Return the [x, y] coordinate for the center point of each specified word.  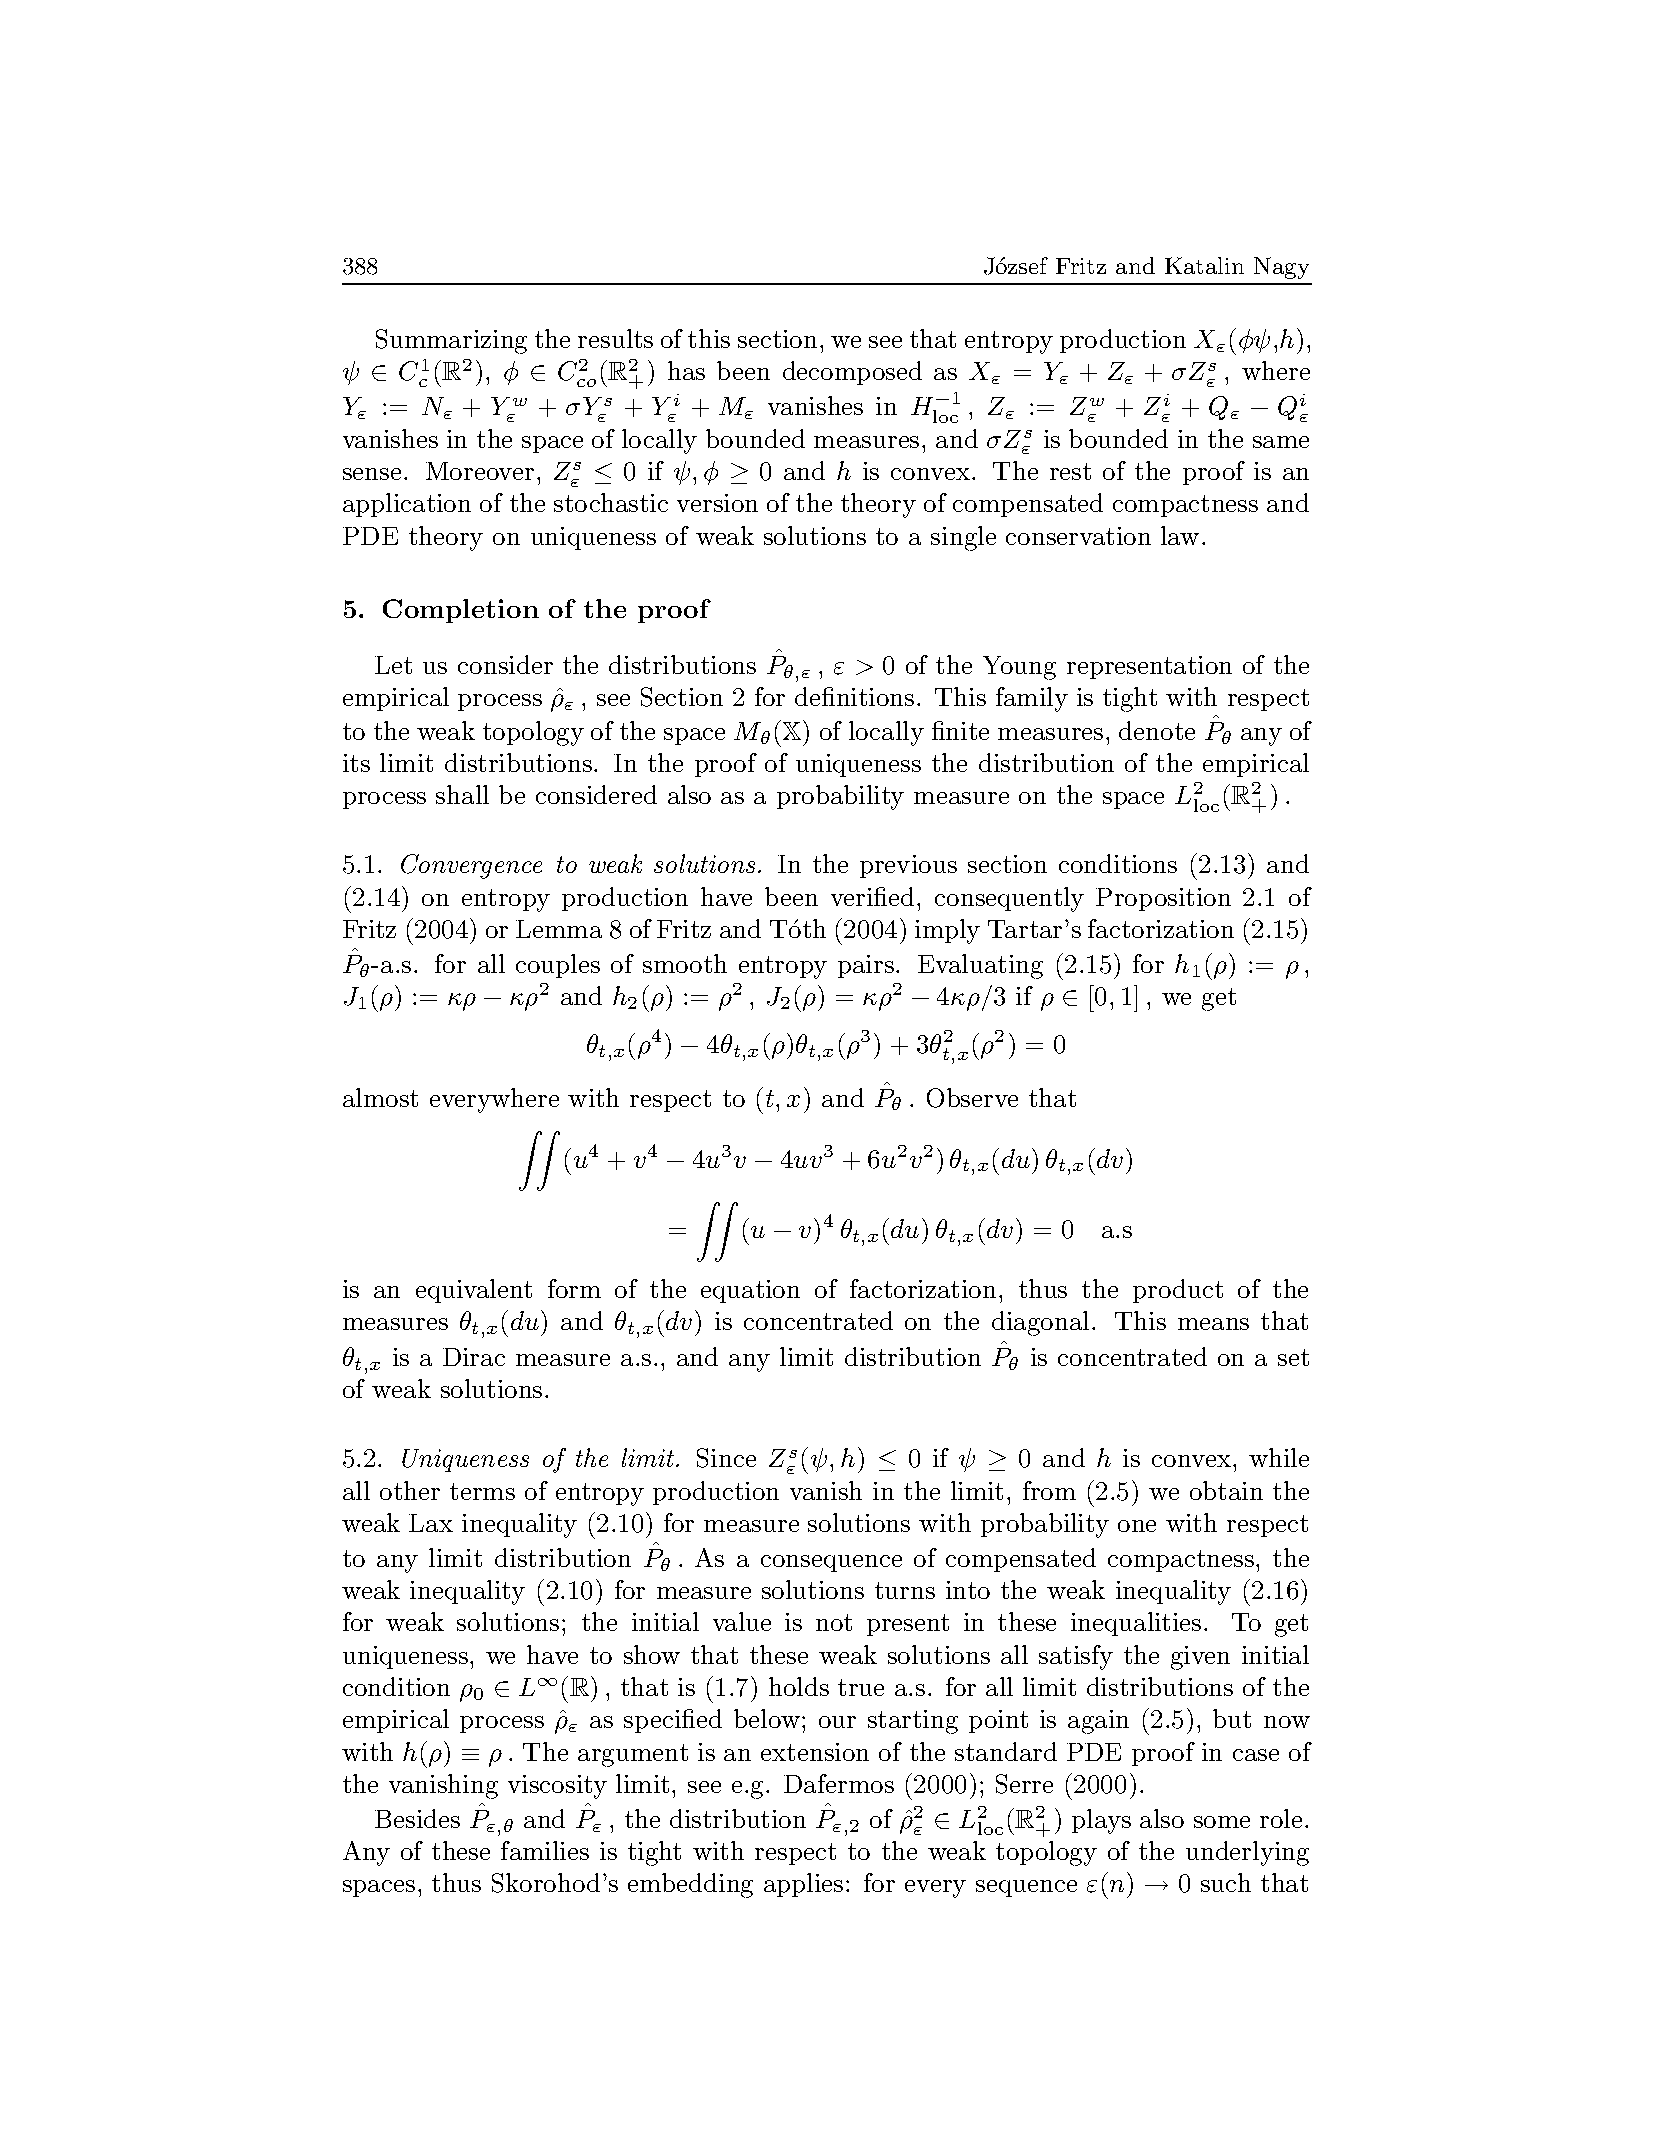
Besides [417, 1818]
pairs [866, 966]
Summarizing [451, 341]
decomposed [852, 373]
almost [380, 1097]
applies [803, 1885]
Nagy [1281, 268]
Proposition [1163, 899]
